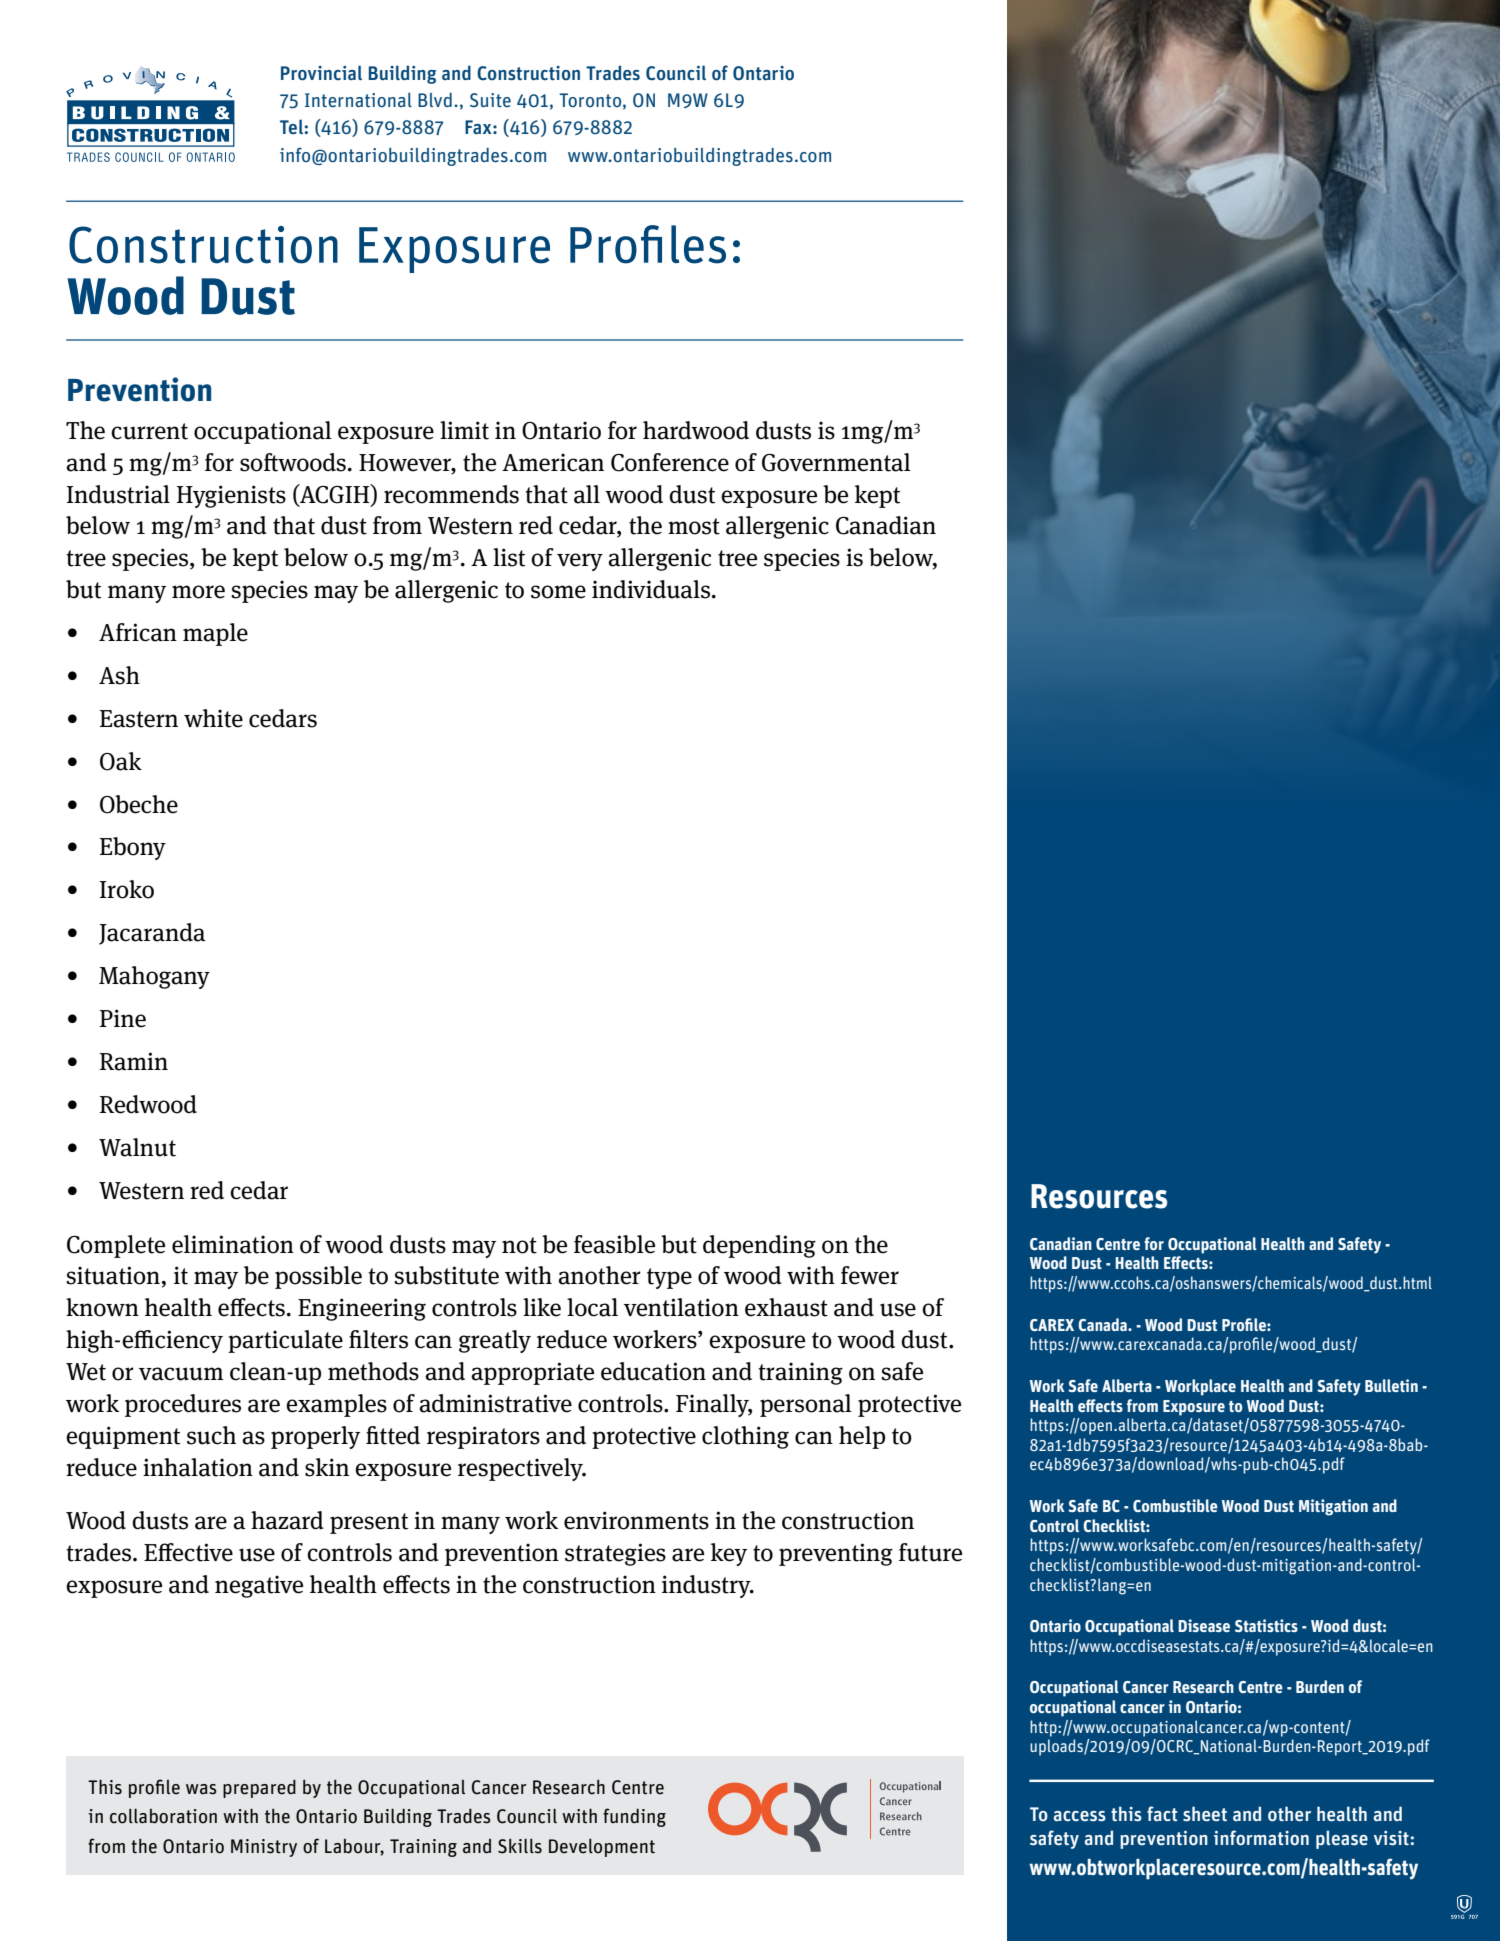 This page has height=1941, width=1500. I want to click on Bulletin, so click(1391, 1385).
